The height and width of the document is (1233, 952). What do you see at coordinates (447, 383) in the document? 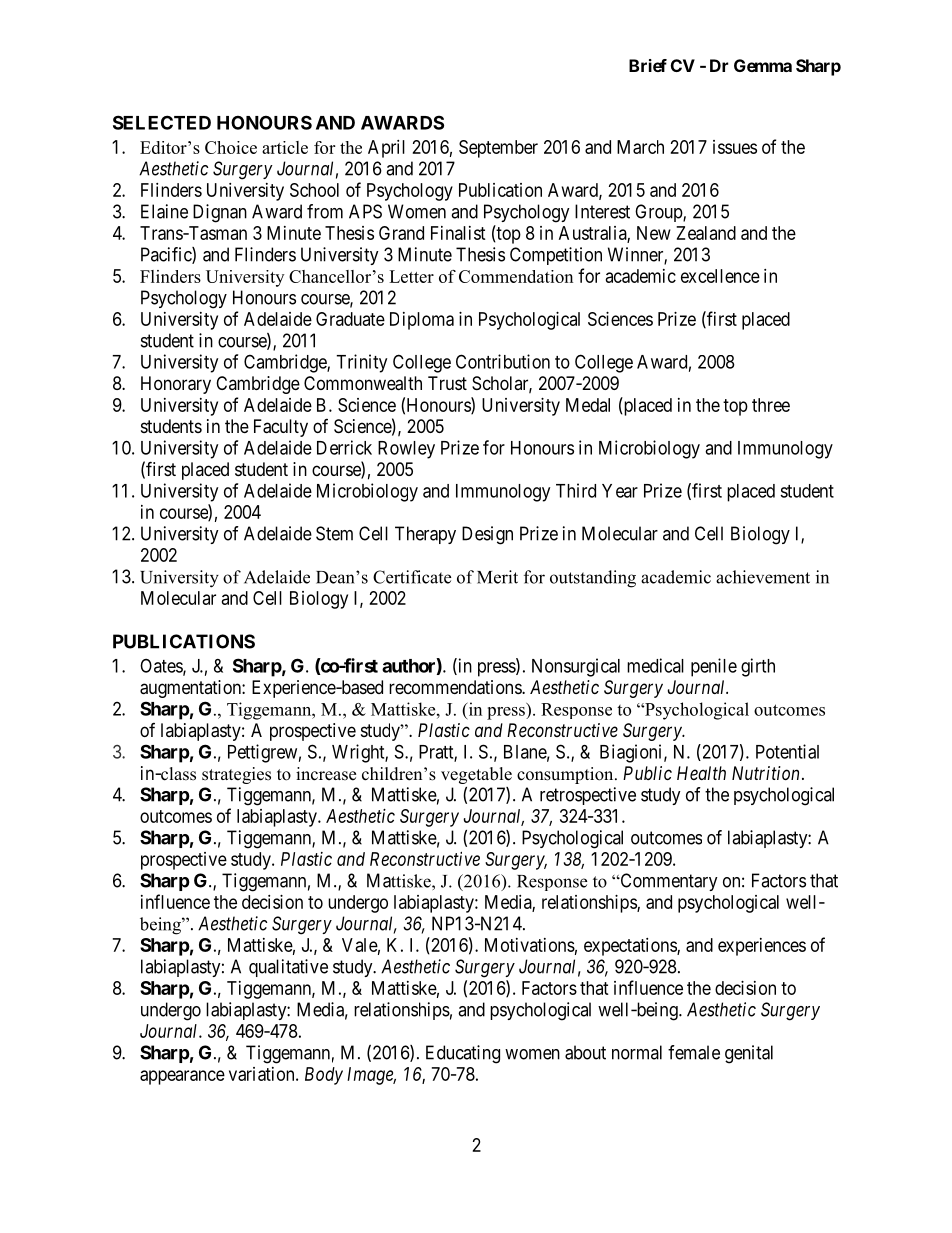
I see `Trust` at bounding box center [447, 383].
